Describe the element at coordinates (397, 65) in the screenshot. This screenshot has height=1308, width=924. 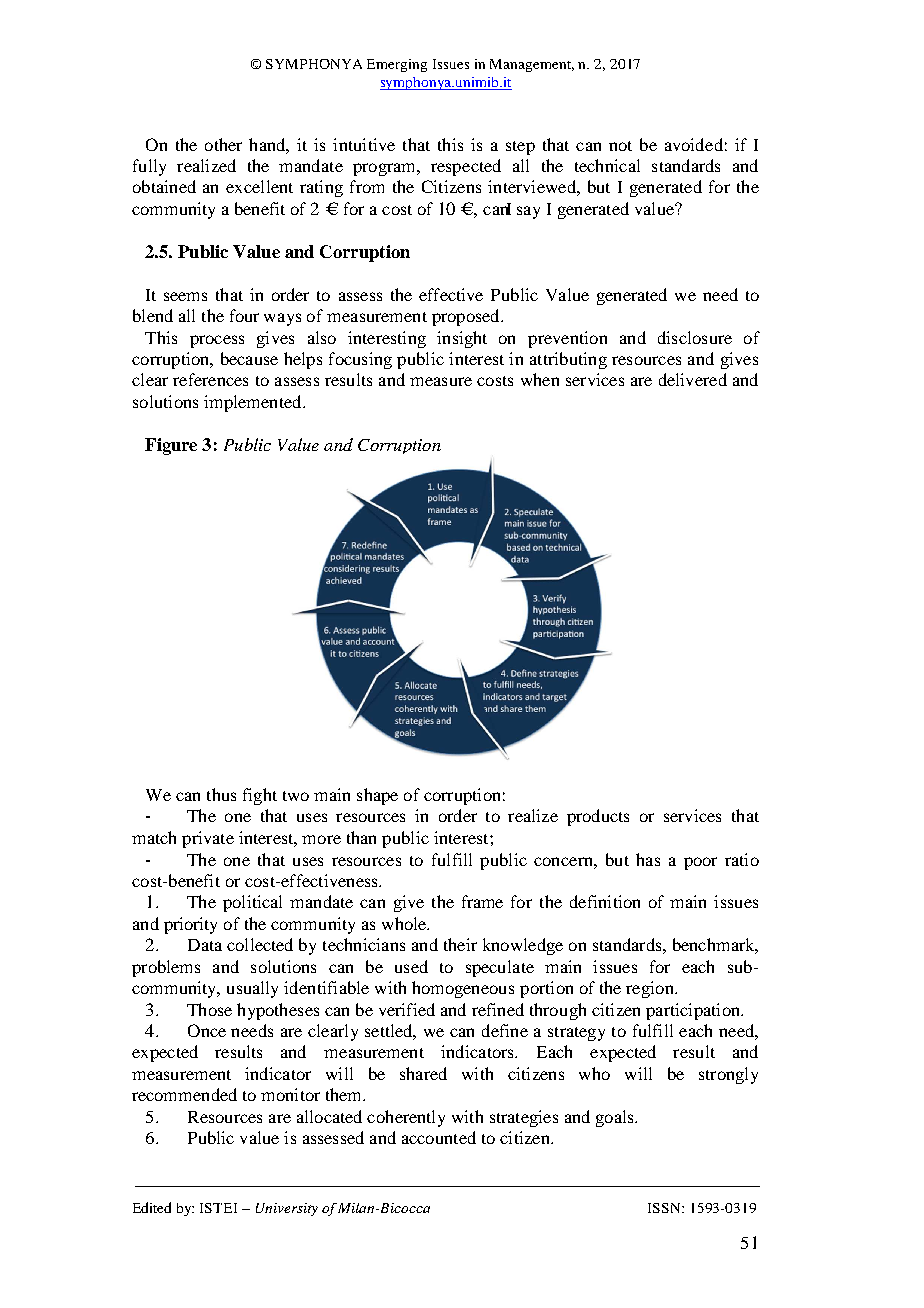
I see `Emerging` at that location.
